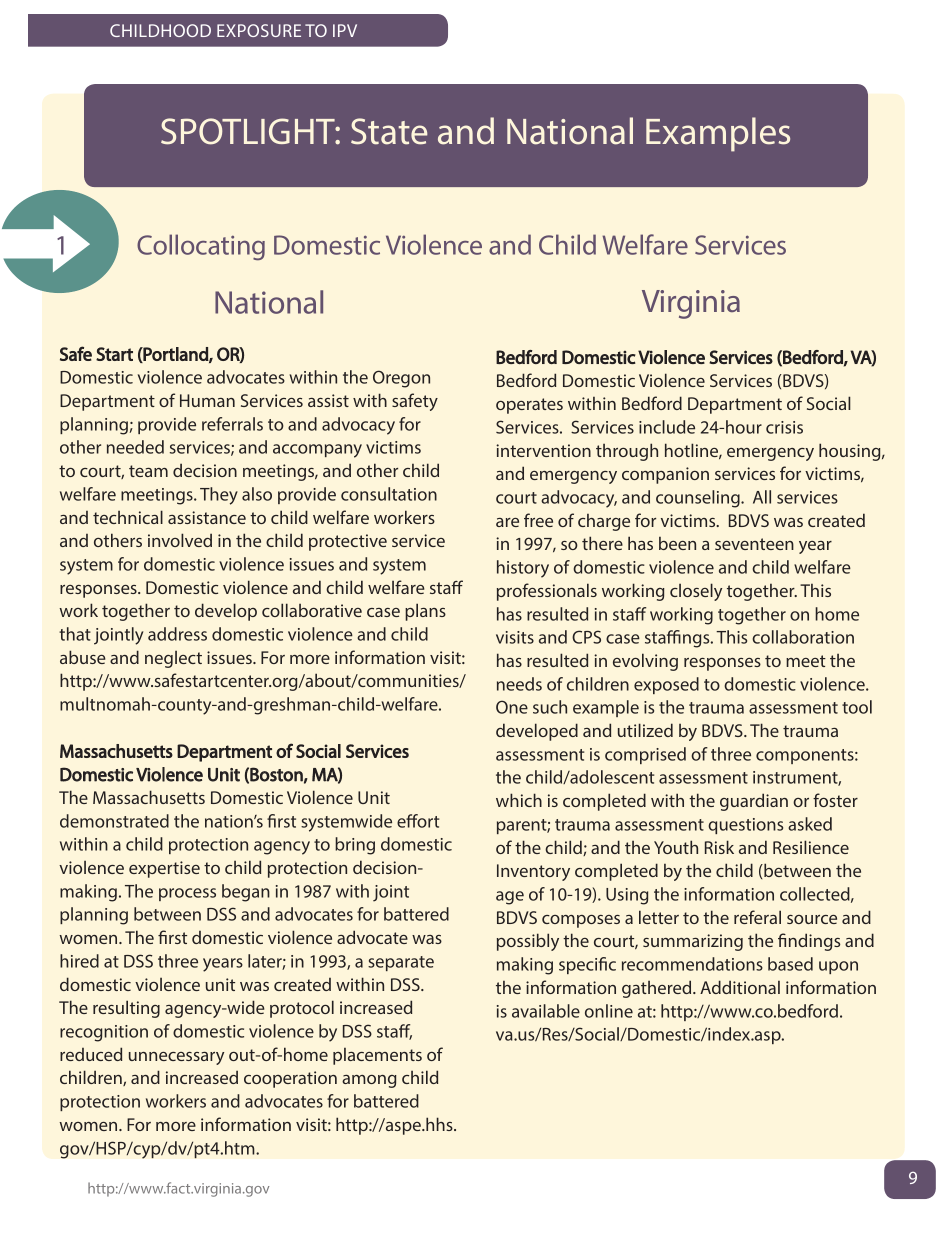 This page has height=1233, width=952. I want to click on unnecessary, so click(176, 1058).
